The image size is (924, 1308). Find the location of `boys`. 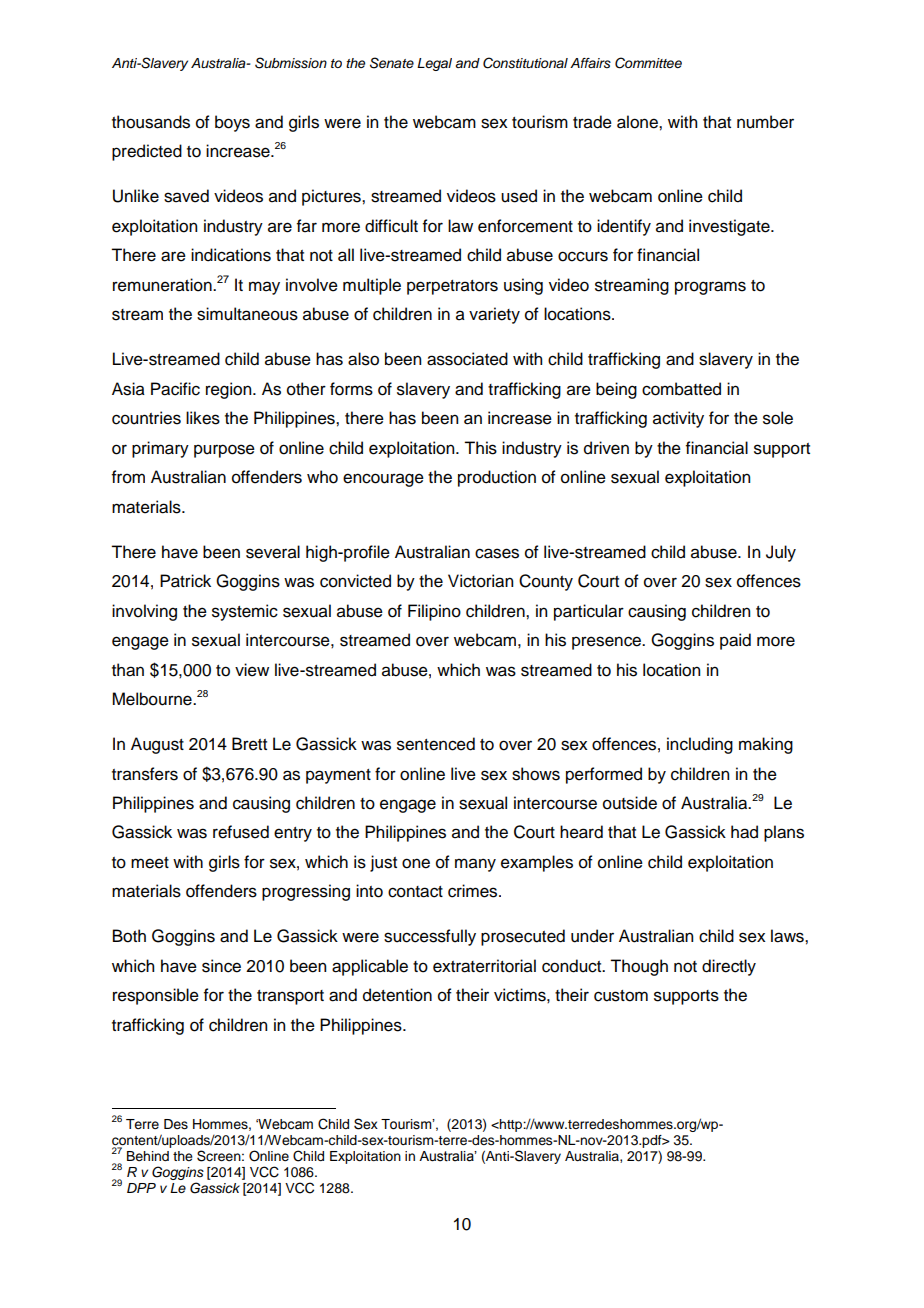

boys is located at coordinates (232, 123).
